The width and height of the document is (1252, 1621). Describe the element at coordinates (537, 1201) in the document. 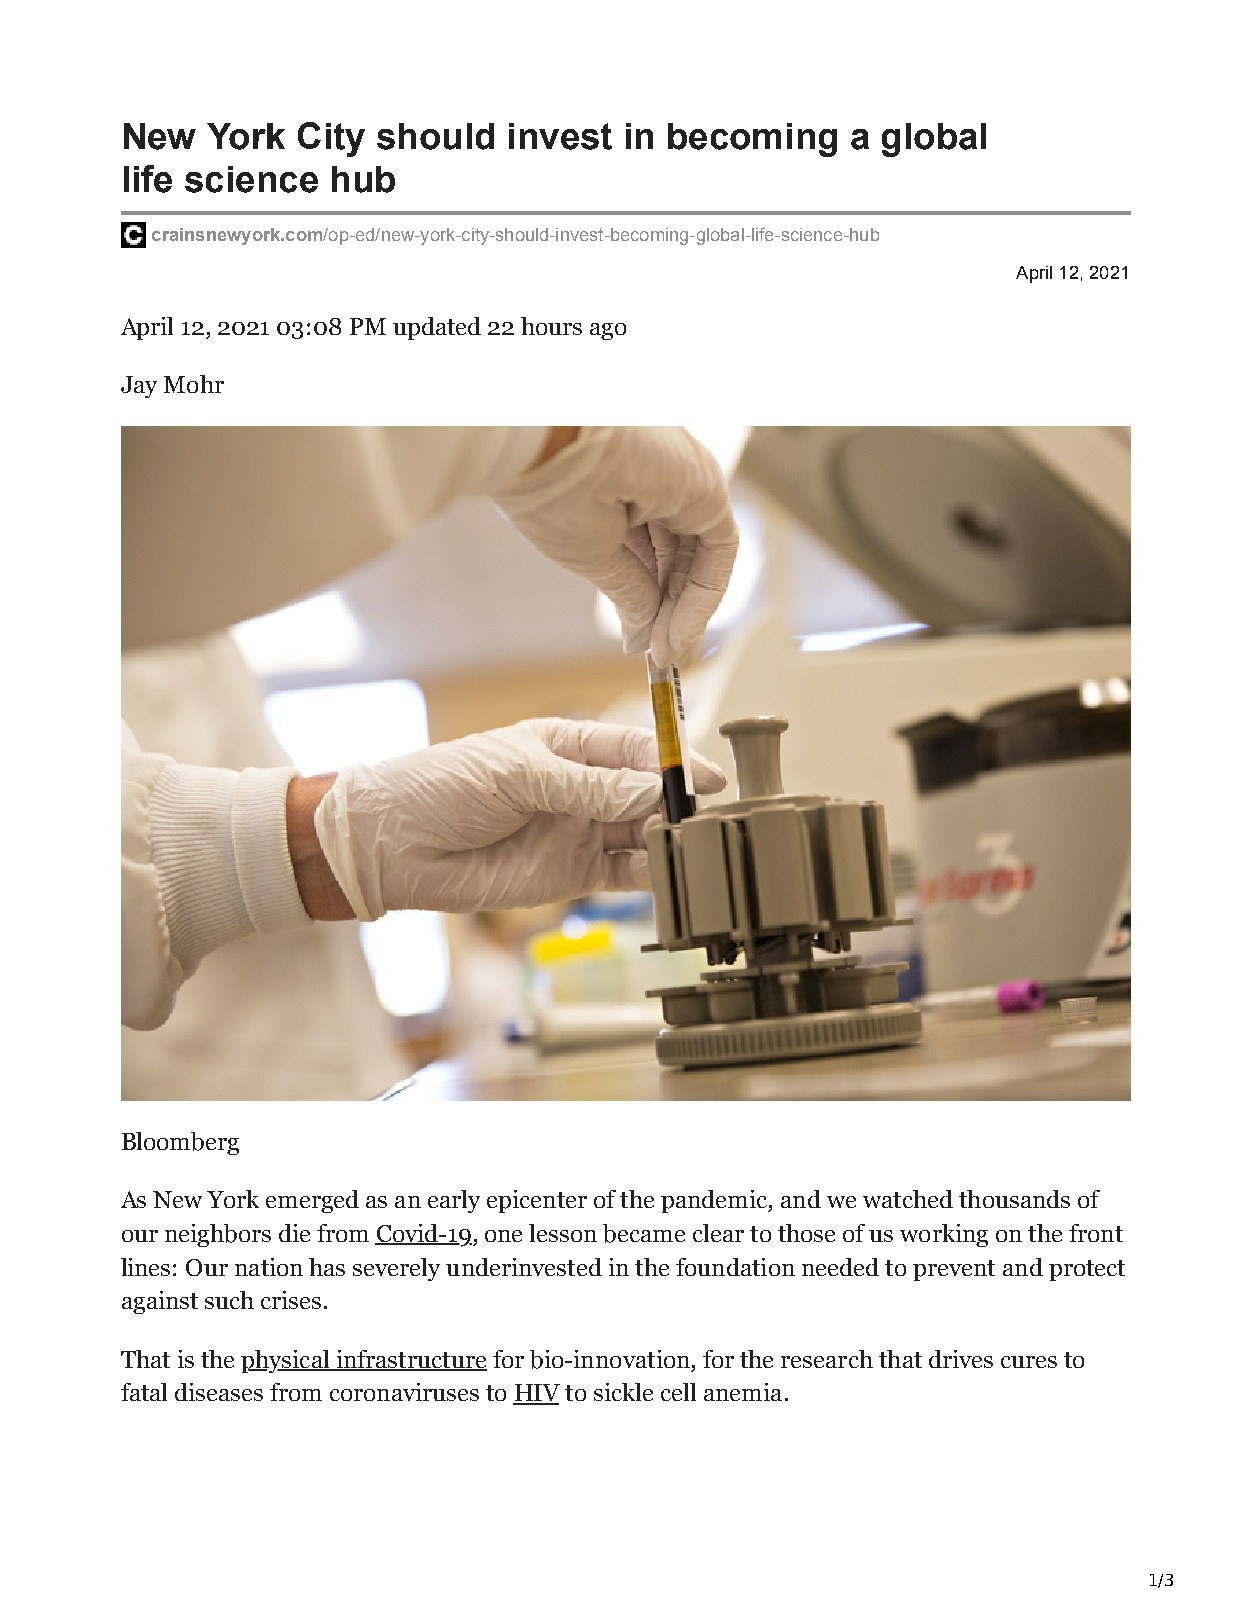

I see `epicenter` at that location.
